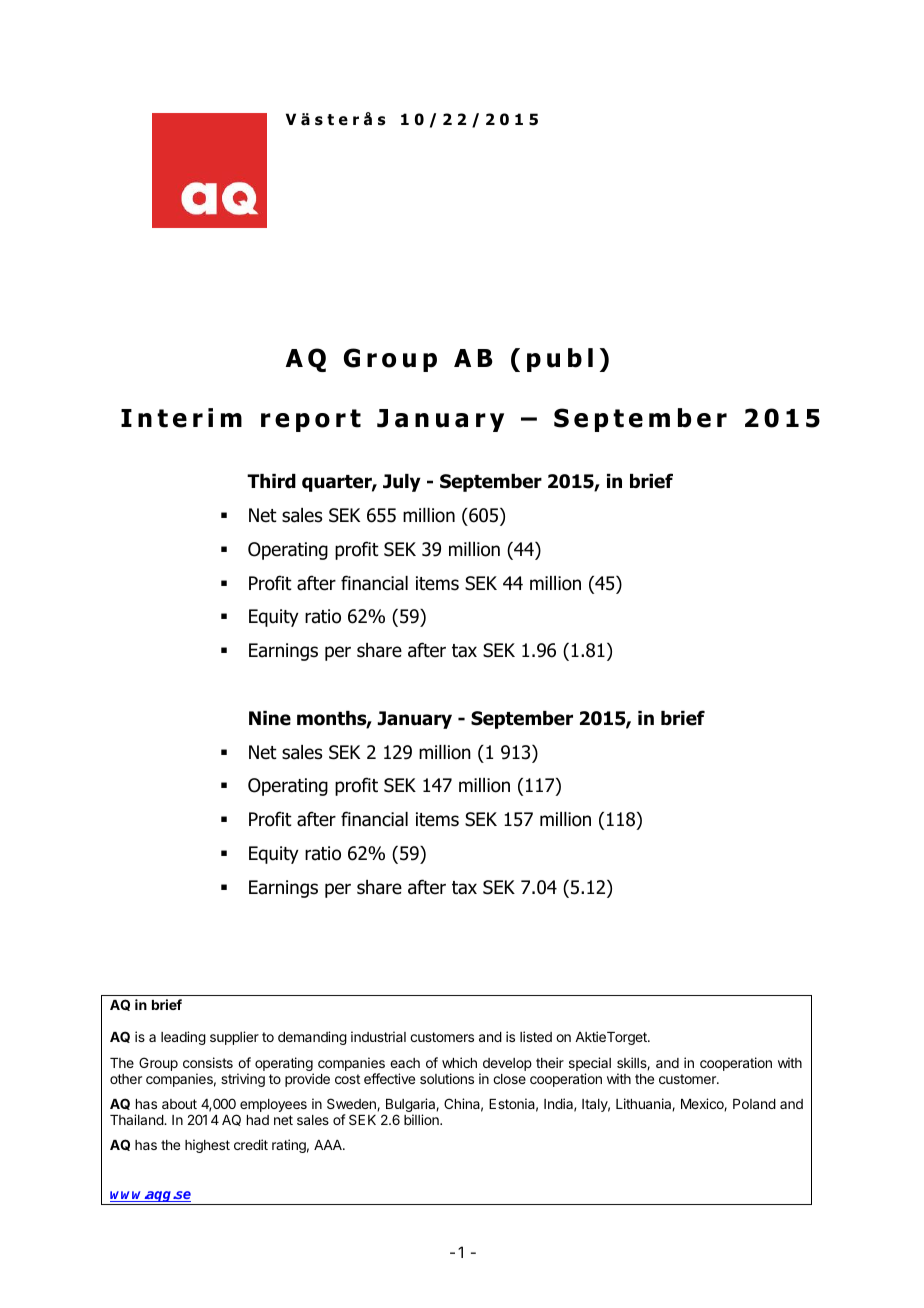 The width and height of the screenshot is (924, 1308). Describe the element at coordinates (536, 1036) in the screenshot. I see `listed` at that location.
